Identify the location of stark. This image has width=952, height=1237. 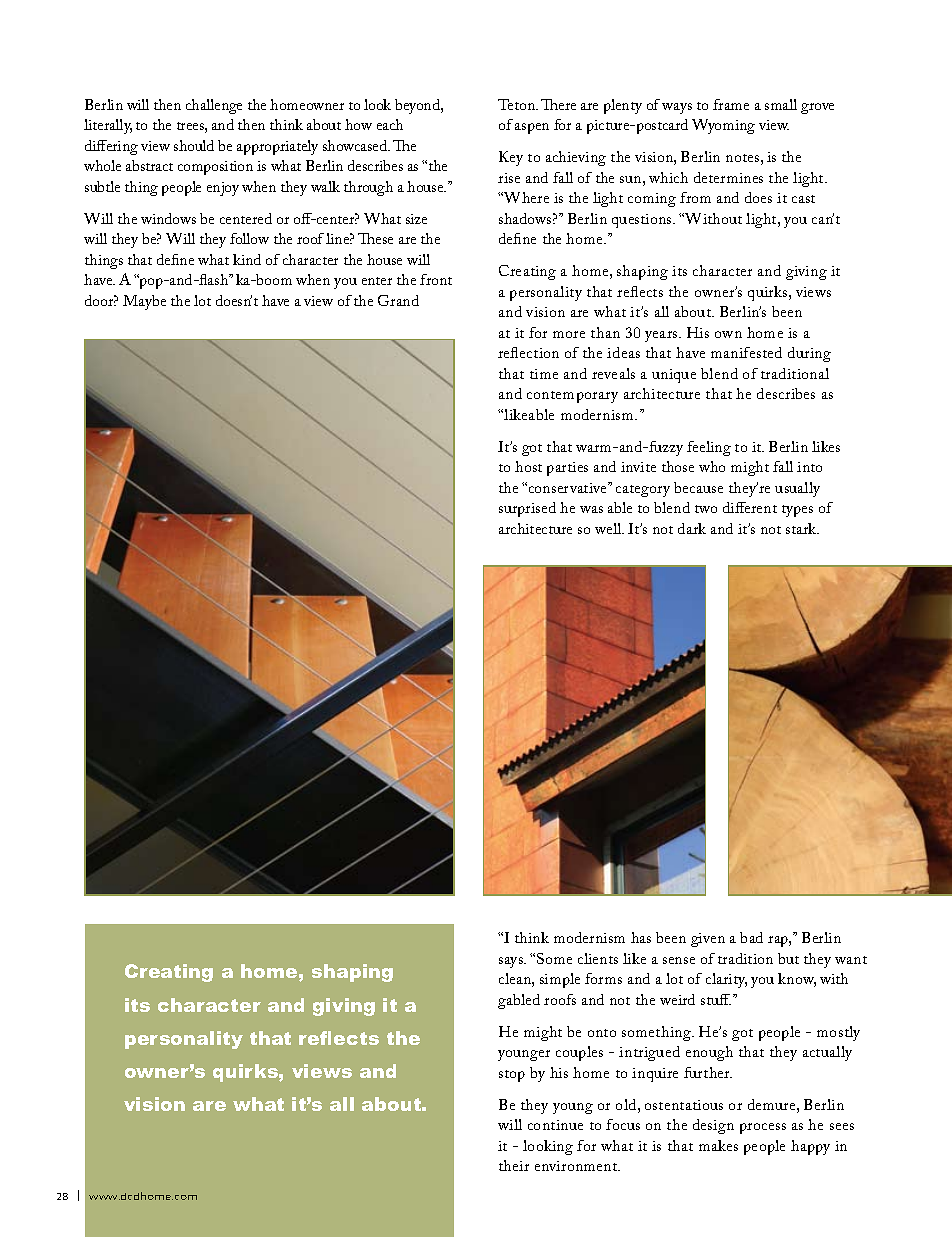
(802, 528).
